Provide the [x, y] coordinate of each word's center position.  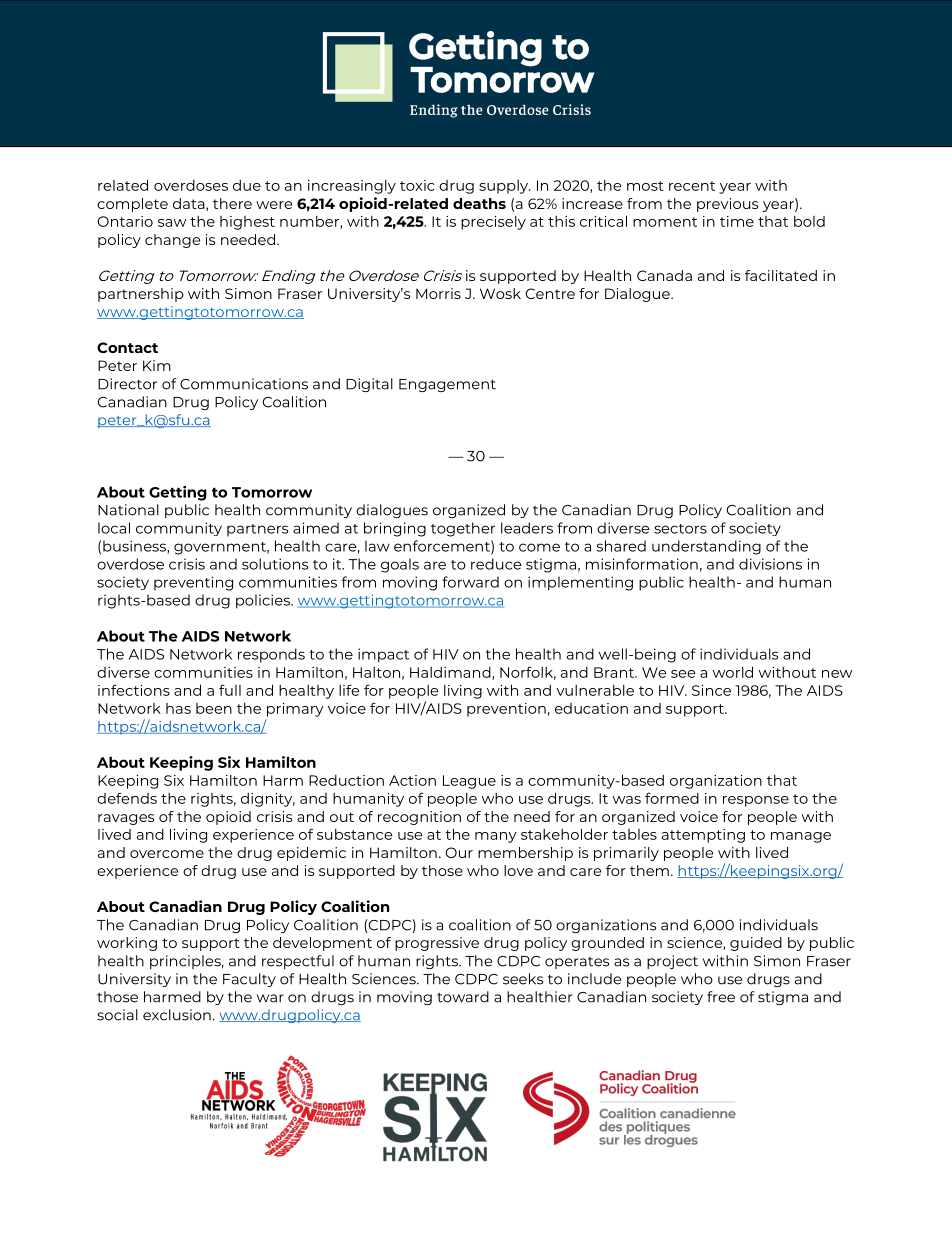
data [190, 204]
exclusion [177, 1015]
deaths [479, 203]
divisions [770, 564]
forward [470, 582]
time [737, 221]
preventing [193, 583]
